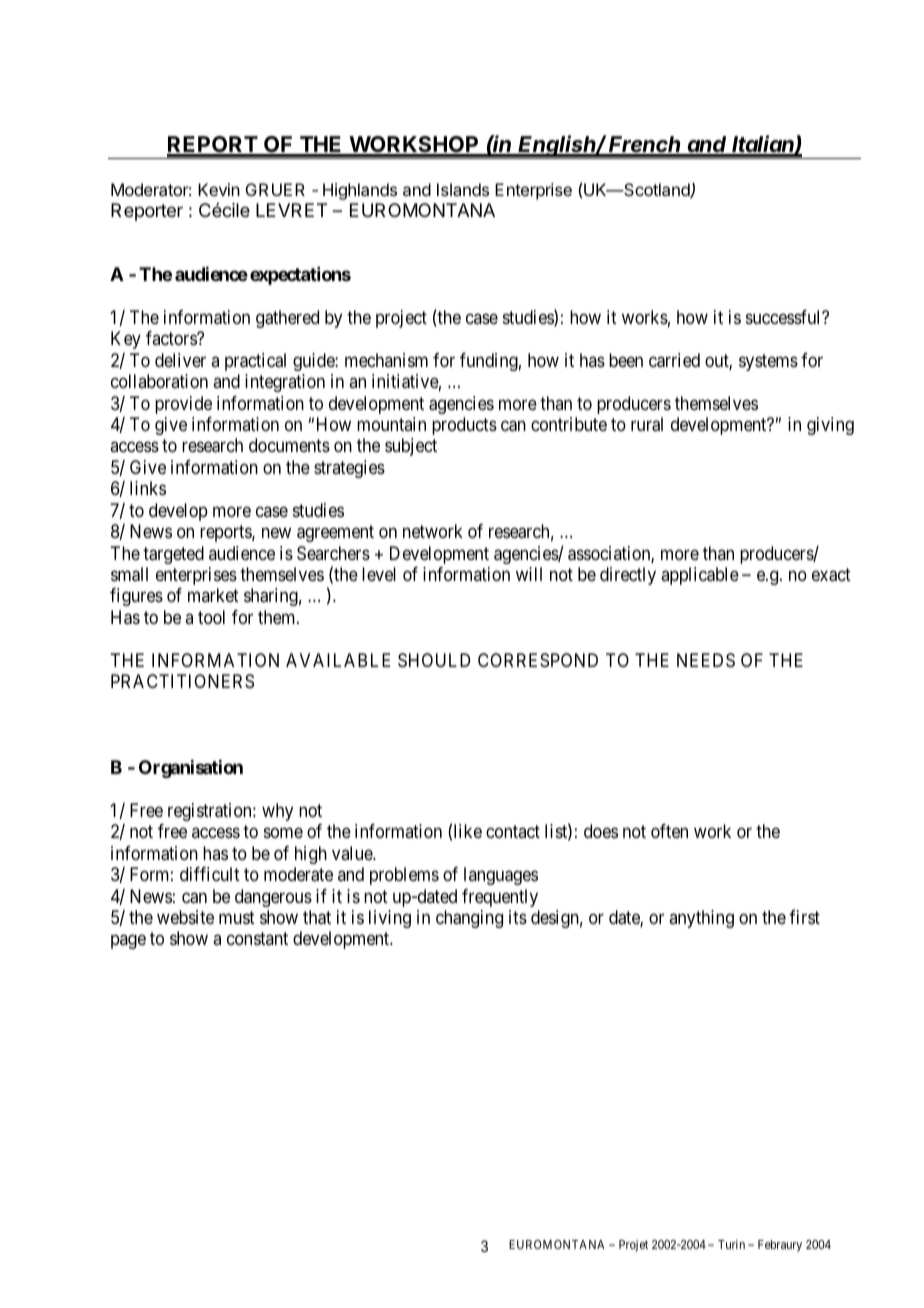 The image size is (924, 1308). I want to click on SHOULD, so click(434, 660).
